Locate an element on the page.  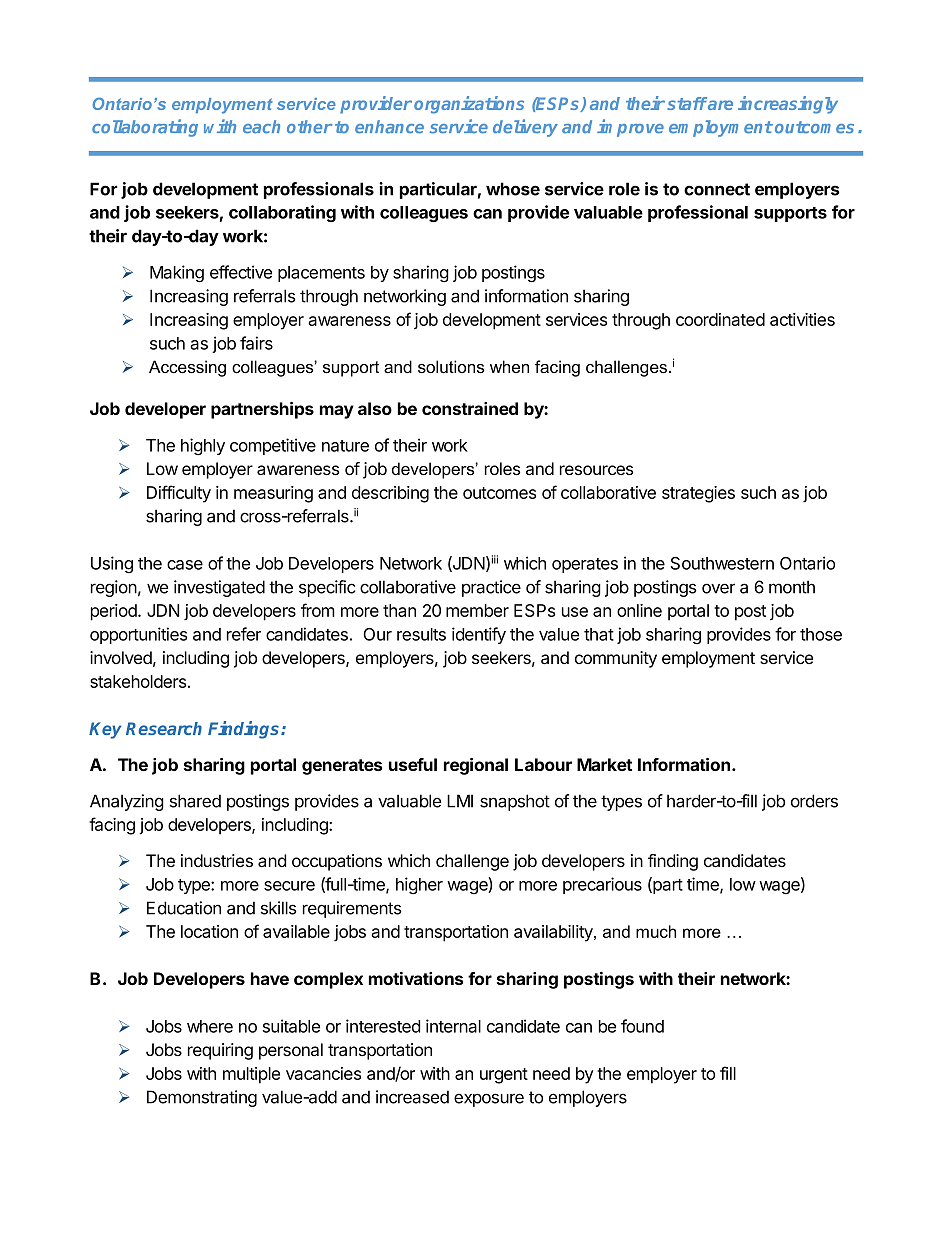
member is located at coordinates (477, 610).
